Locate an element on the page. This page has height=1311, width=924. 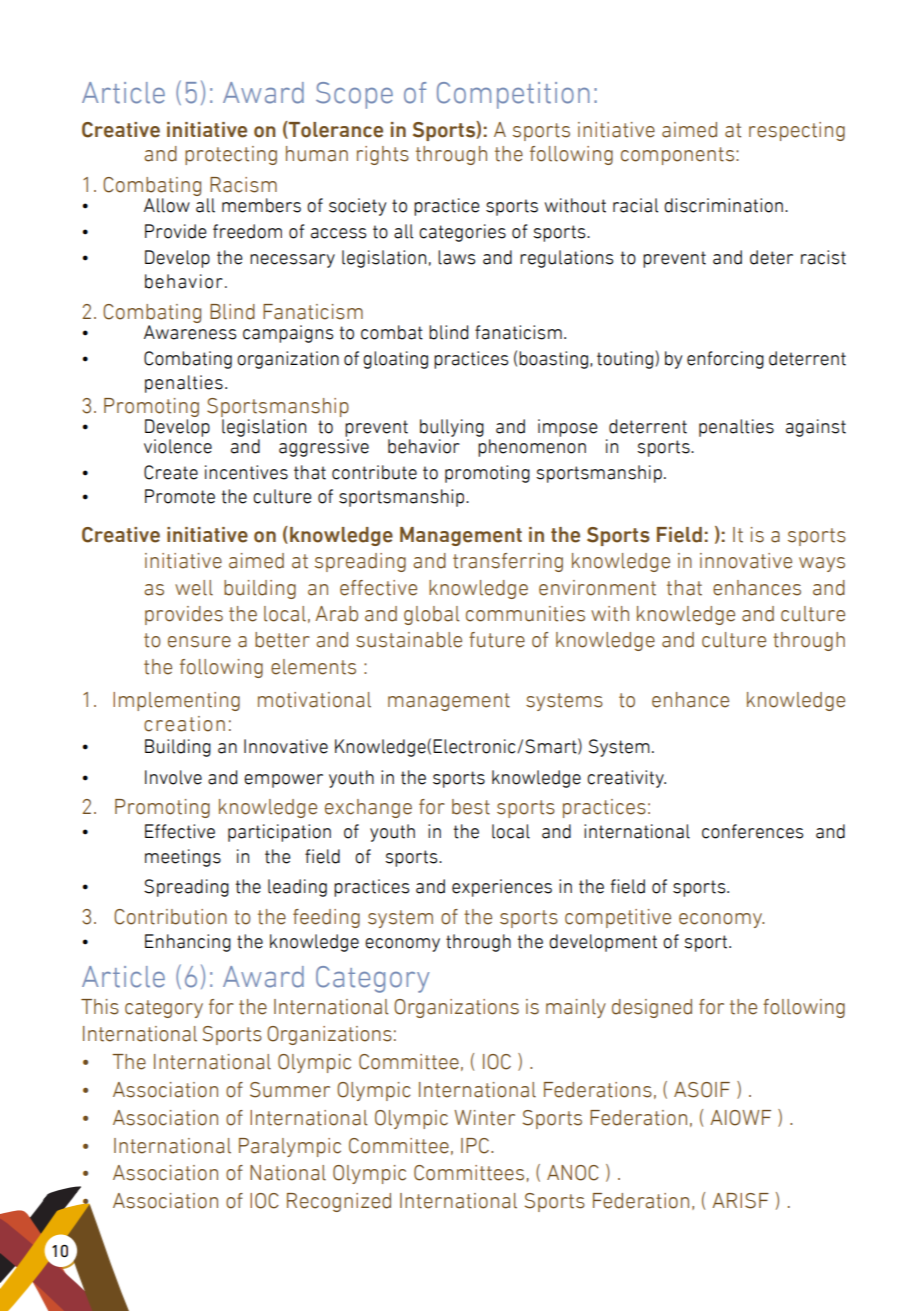
designed is located at coordinates (652, 1008).
